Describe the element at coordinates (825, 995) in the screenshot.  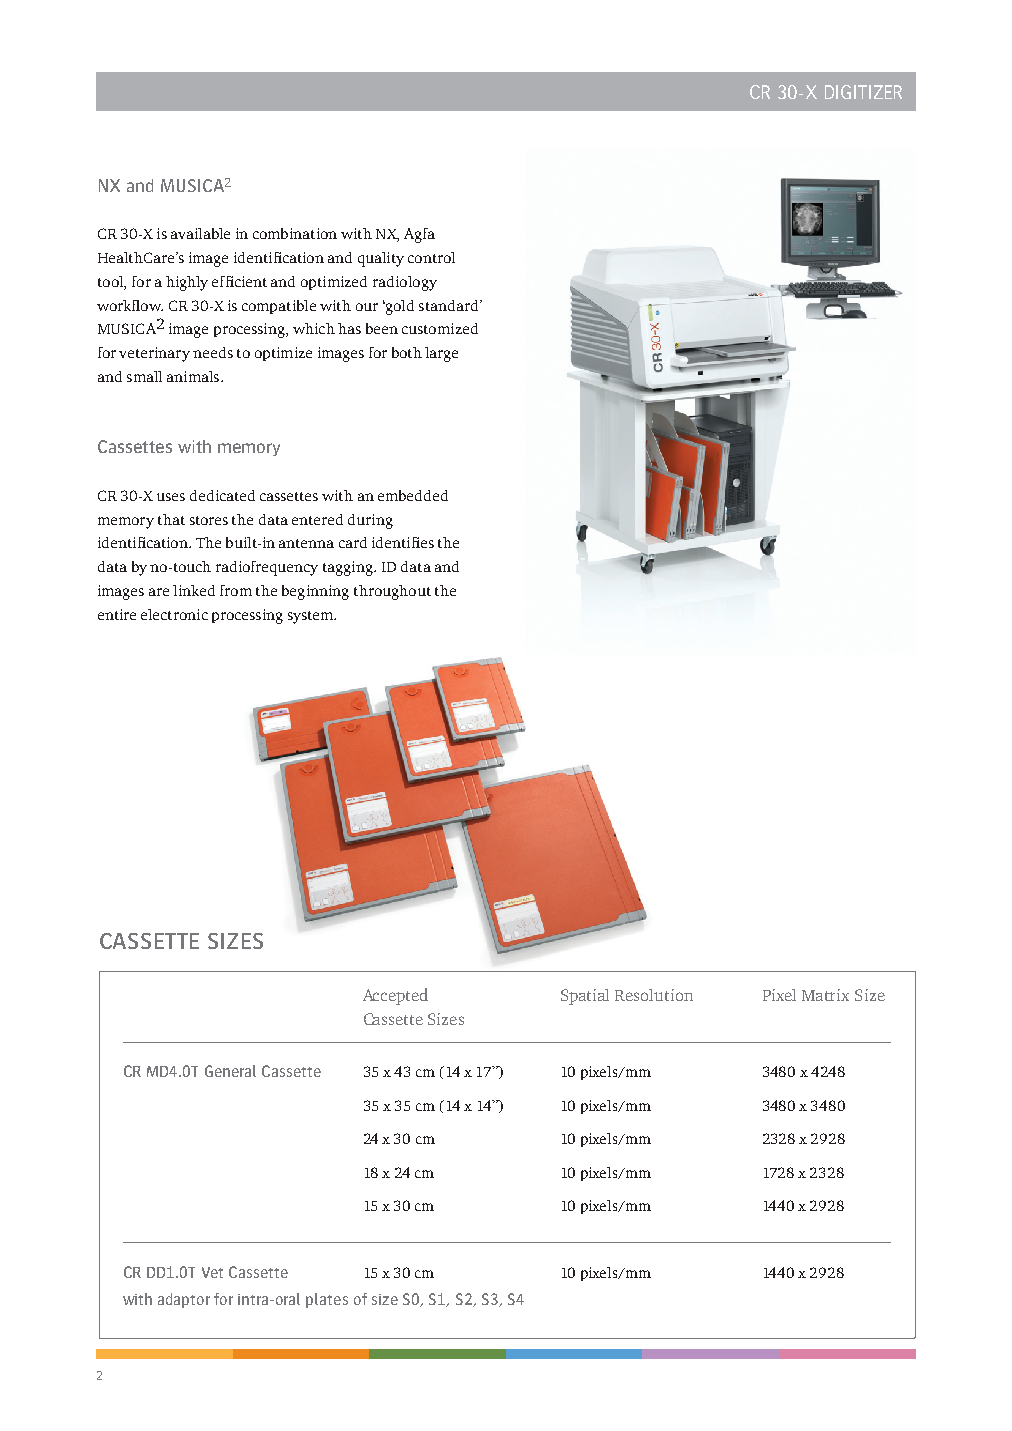
I see `Matrix` at that location.
